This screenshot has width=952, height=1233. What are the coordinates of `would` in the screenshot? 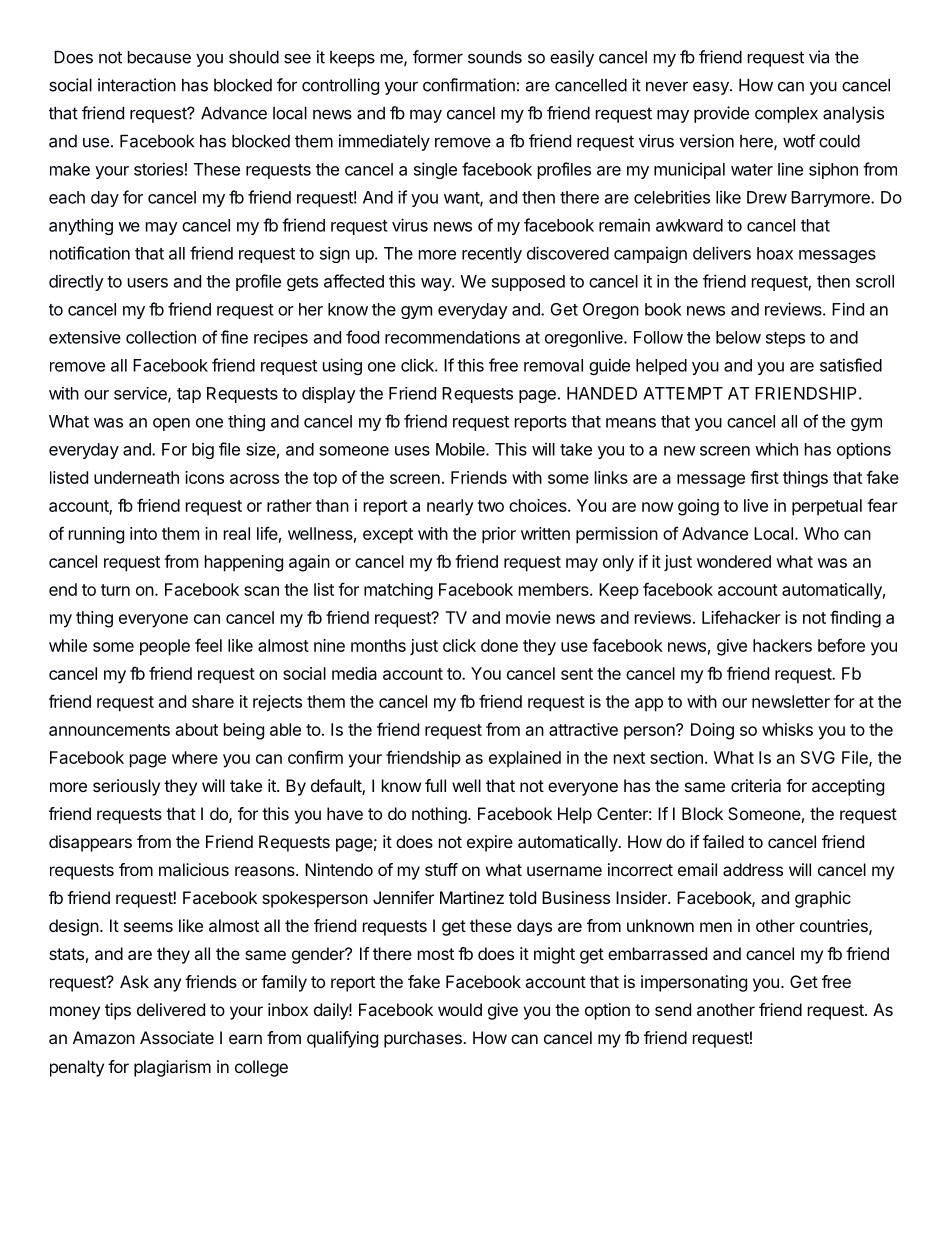 It's located at (460, 1009).
